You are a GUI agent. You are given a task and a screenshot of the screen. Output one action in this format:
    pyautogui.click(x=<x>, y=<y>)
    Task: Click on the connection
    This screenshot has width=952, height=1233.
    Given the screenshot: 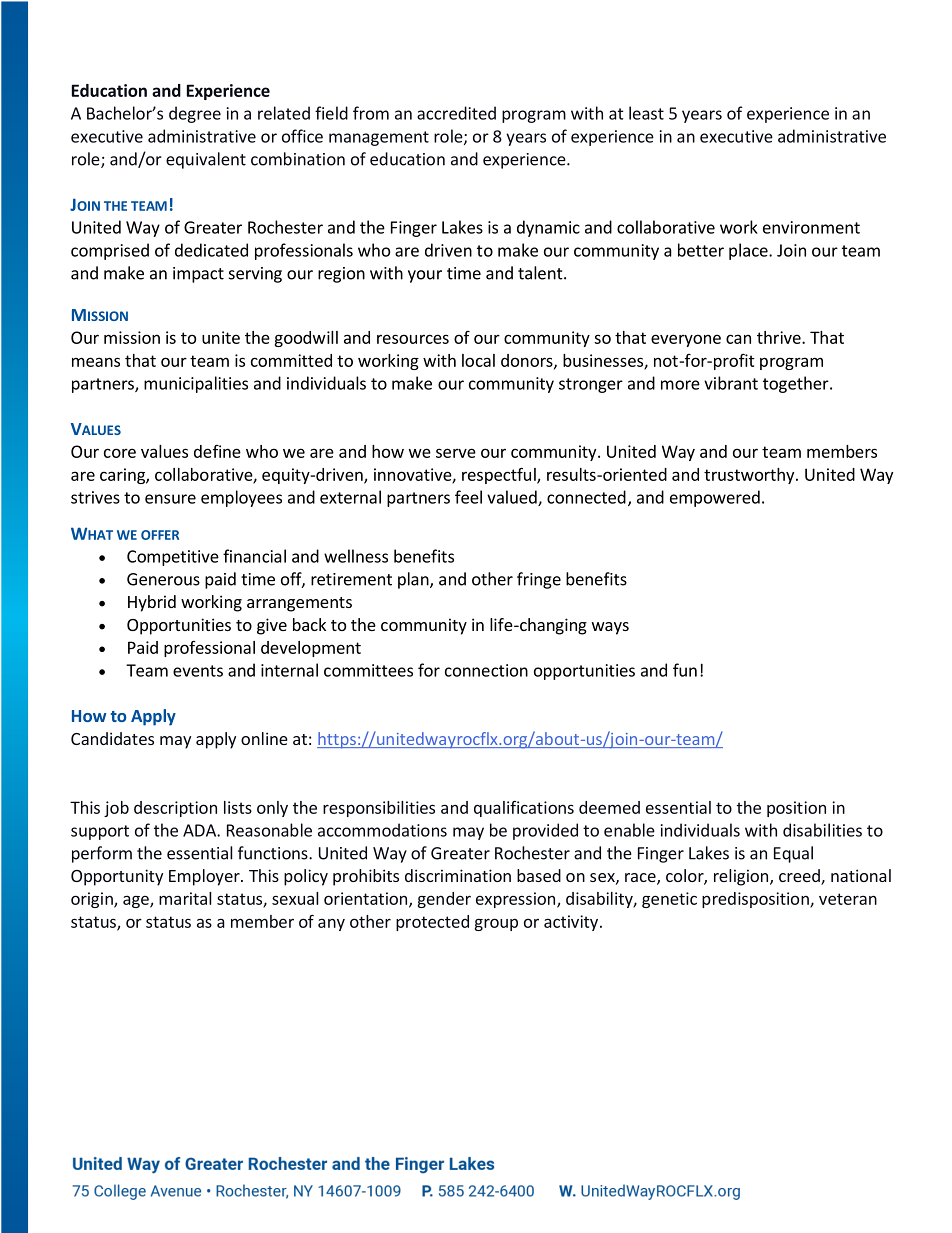 What is the action you would take?
    pyautogui.click(x=486, y=670)
